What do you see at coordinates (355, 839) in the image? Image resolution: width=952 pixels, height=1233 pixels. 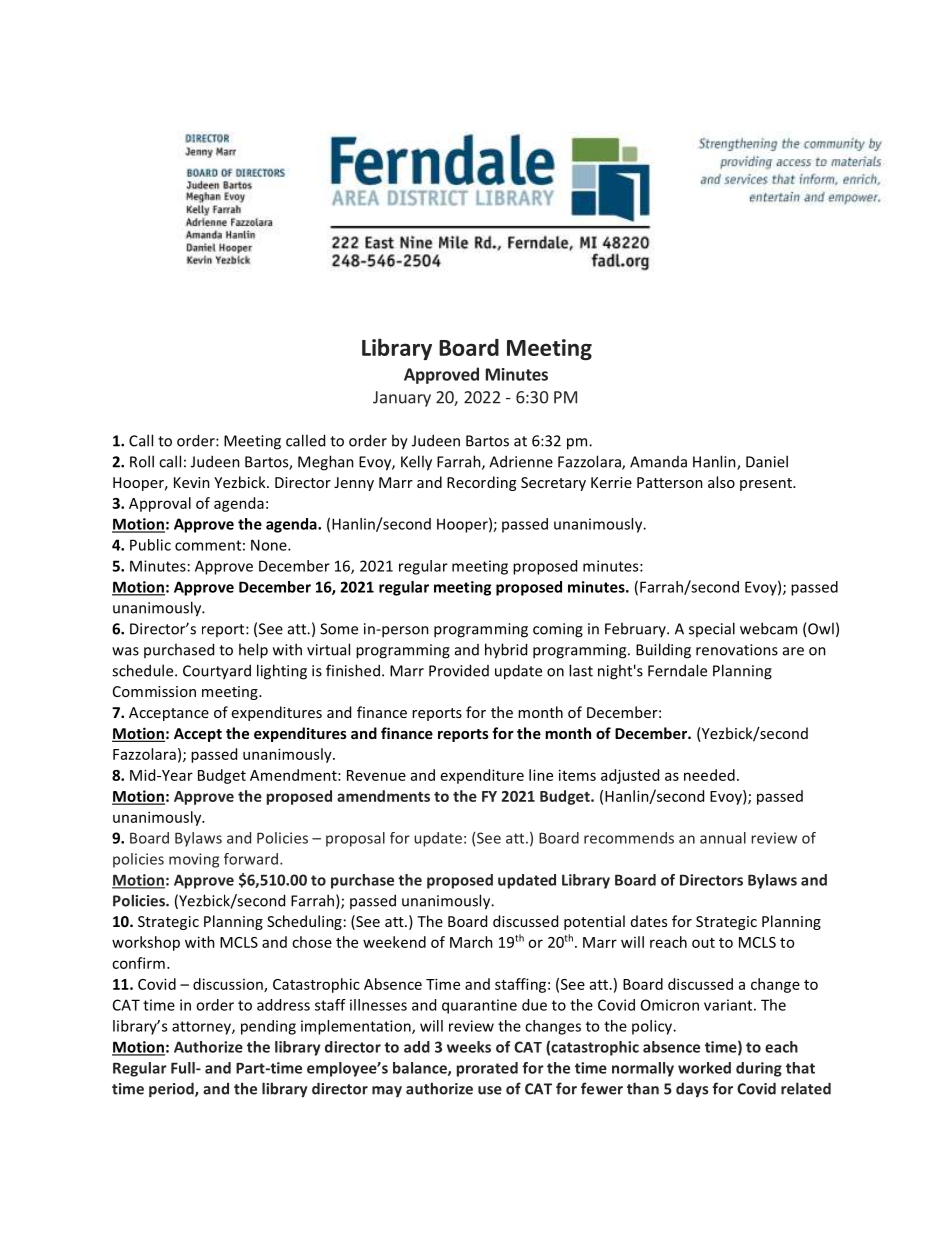 I see `proposal` at bounding box center [355, 839].
